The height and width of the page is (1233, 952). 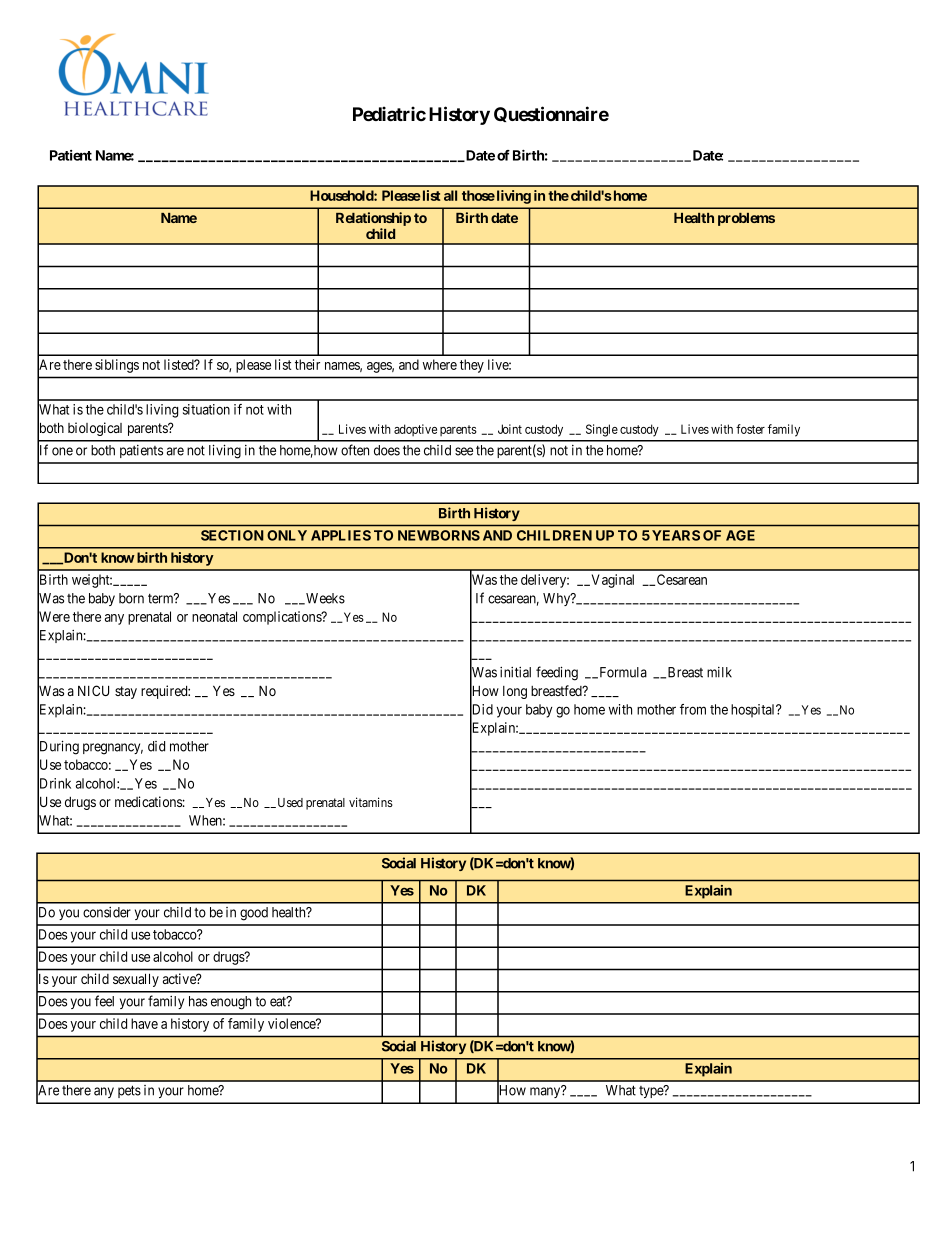 What do you see at coordinates (341, 535) in the page?
I see `APPLIES` at bounding box center [341, 535].
